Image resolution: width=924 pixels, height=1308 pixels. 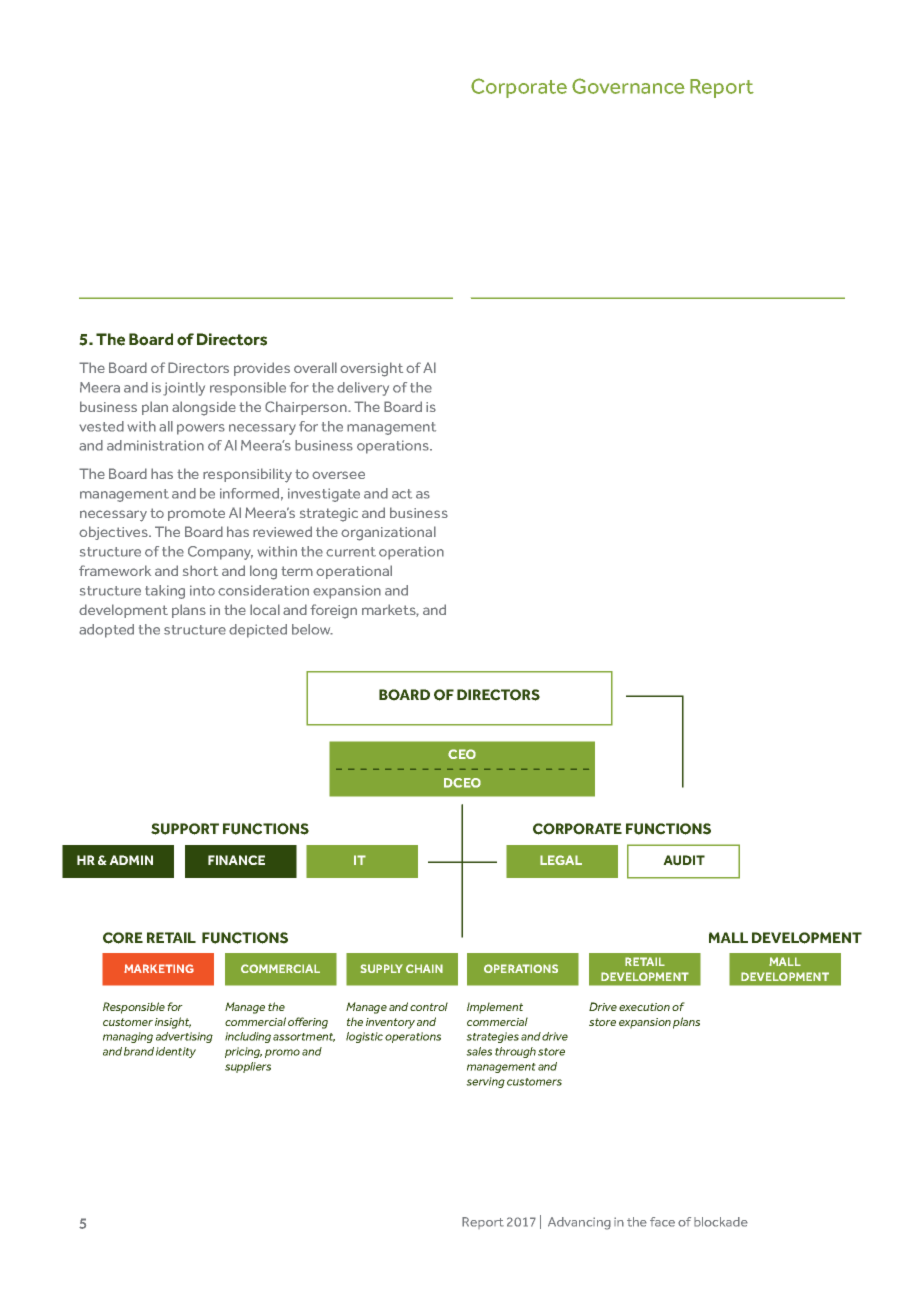 What do you see at coordinates (628, 86) in the screenshot?
I see `Governance` at bounding box center [628, 86].
